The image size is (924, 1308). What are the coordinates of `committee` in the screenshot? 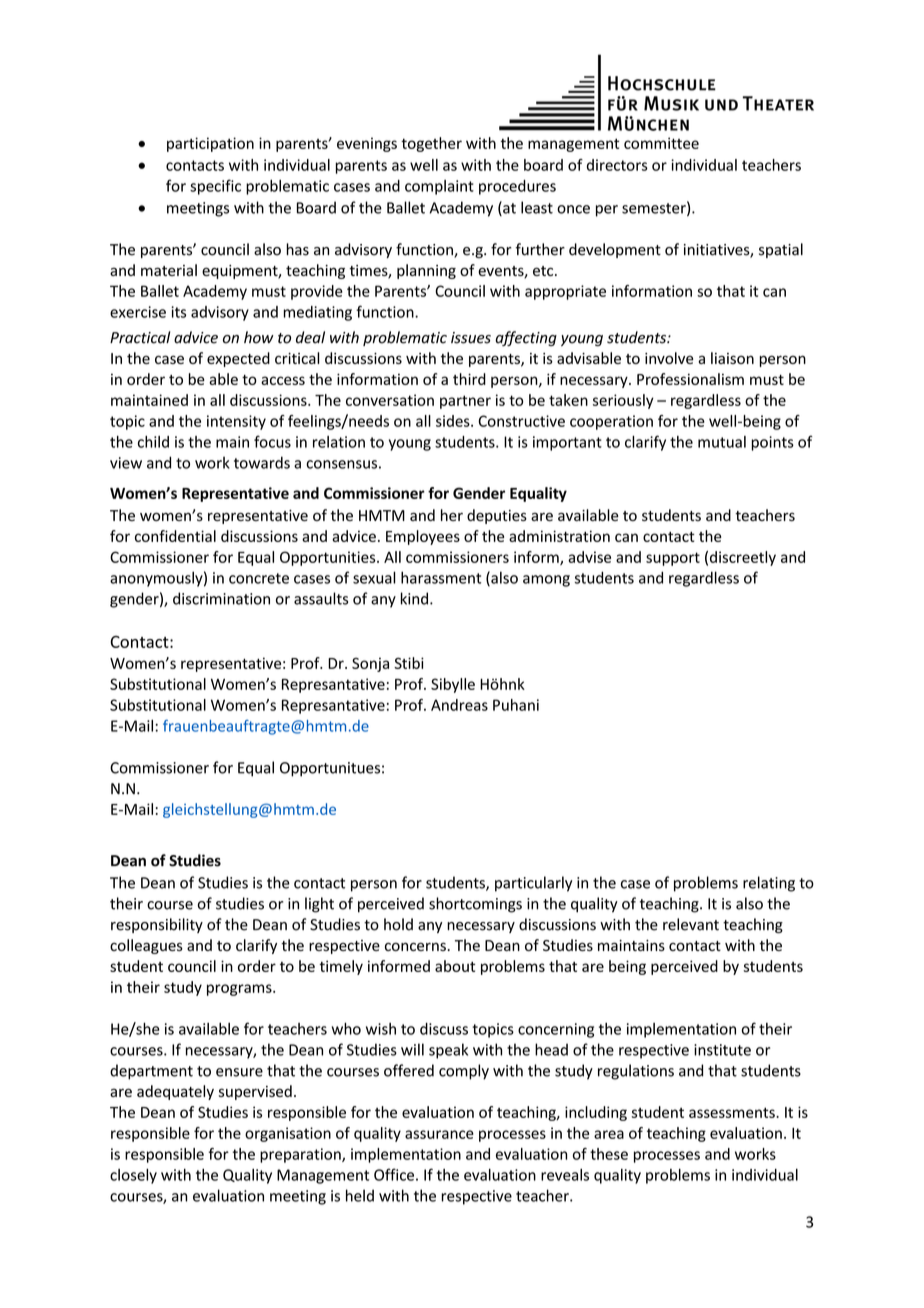 It's located at (661, 143).
